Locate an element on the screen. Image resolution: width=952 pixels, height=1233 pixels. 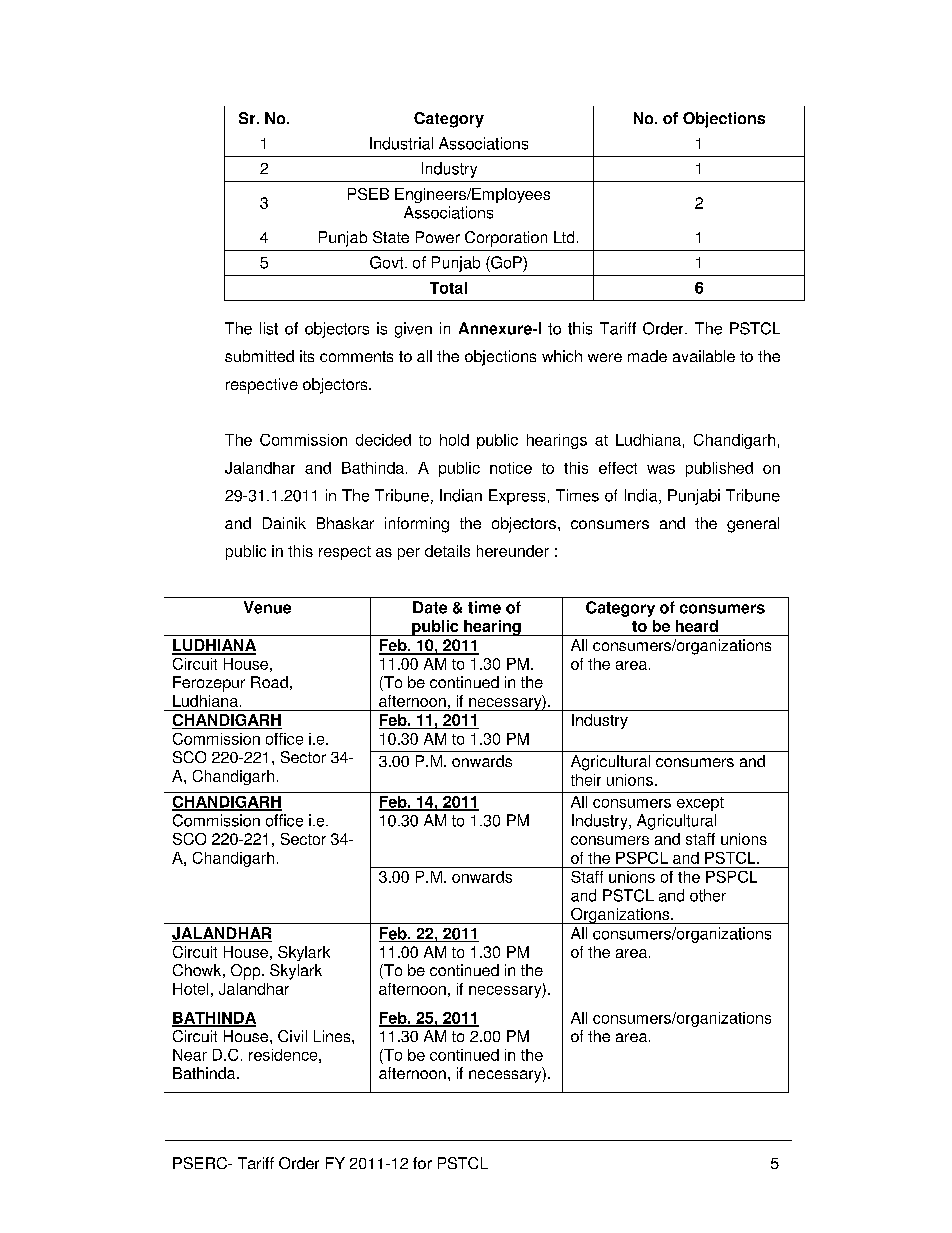
heard is located at coordinates (697, 626).
